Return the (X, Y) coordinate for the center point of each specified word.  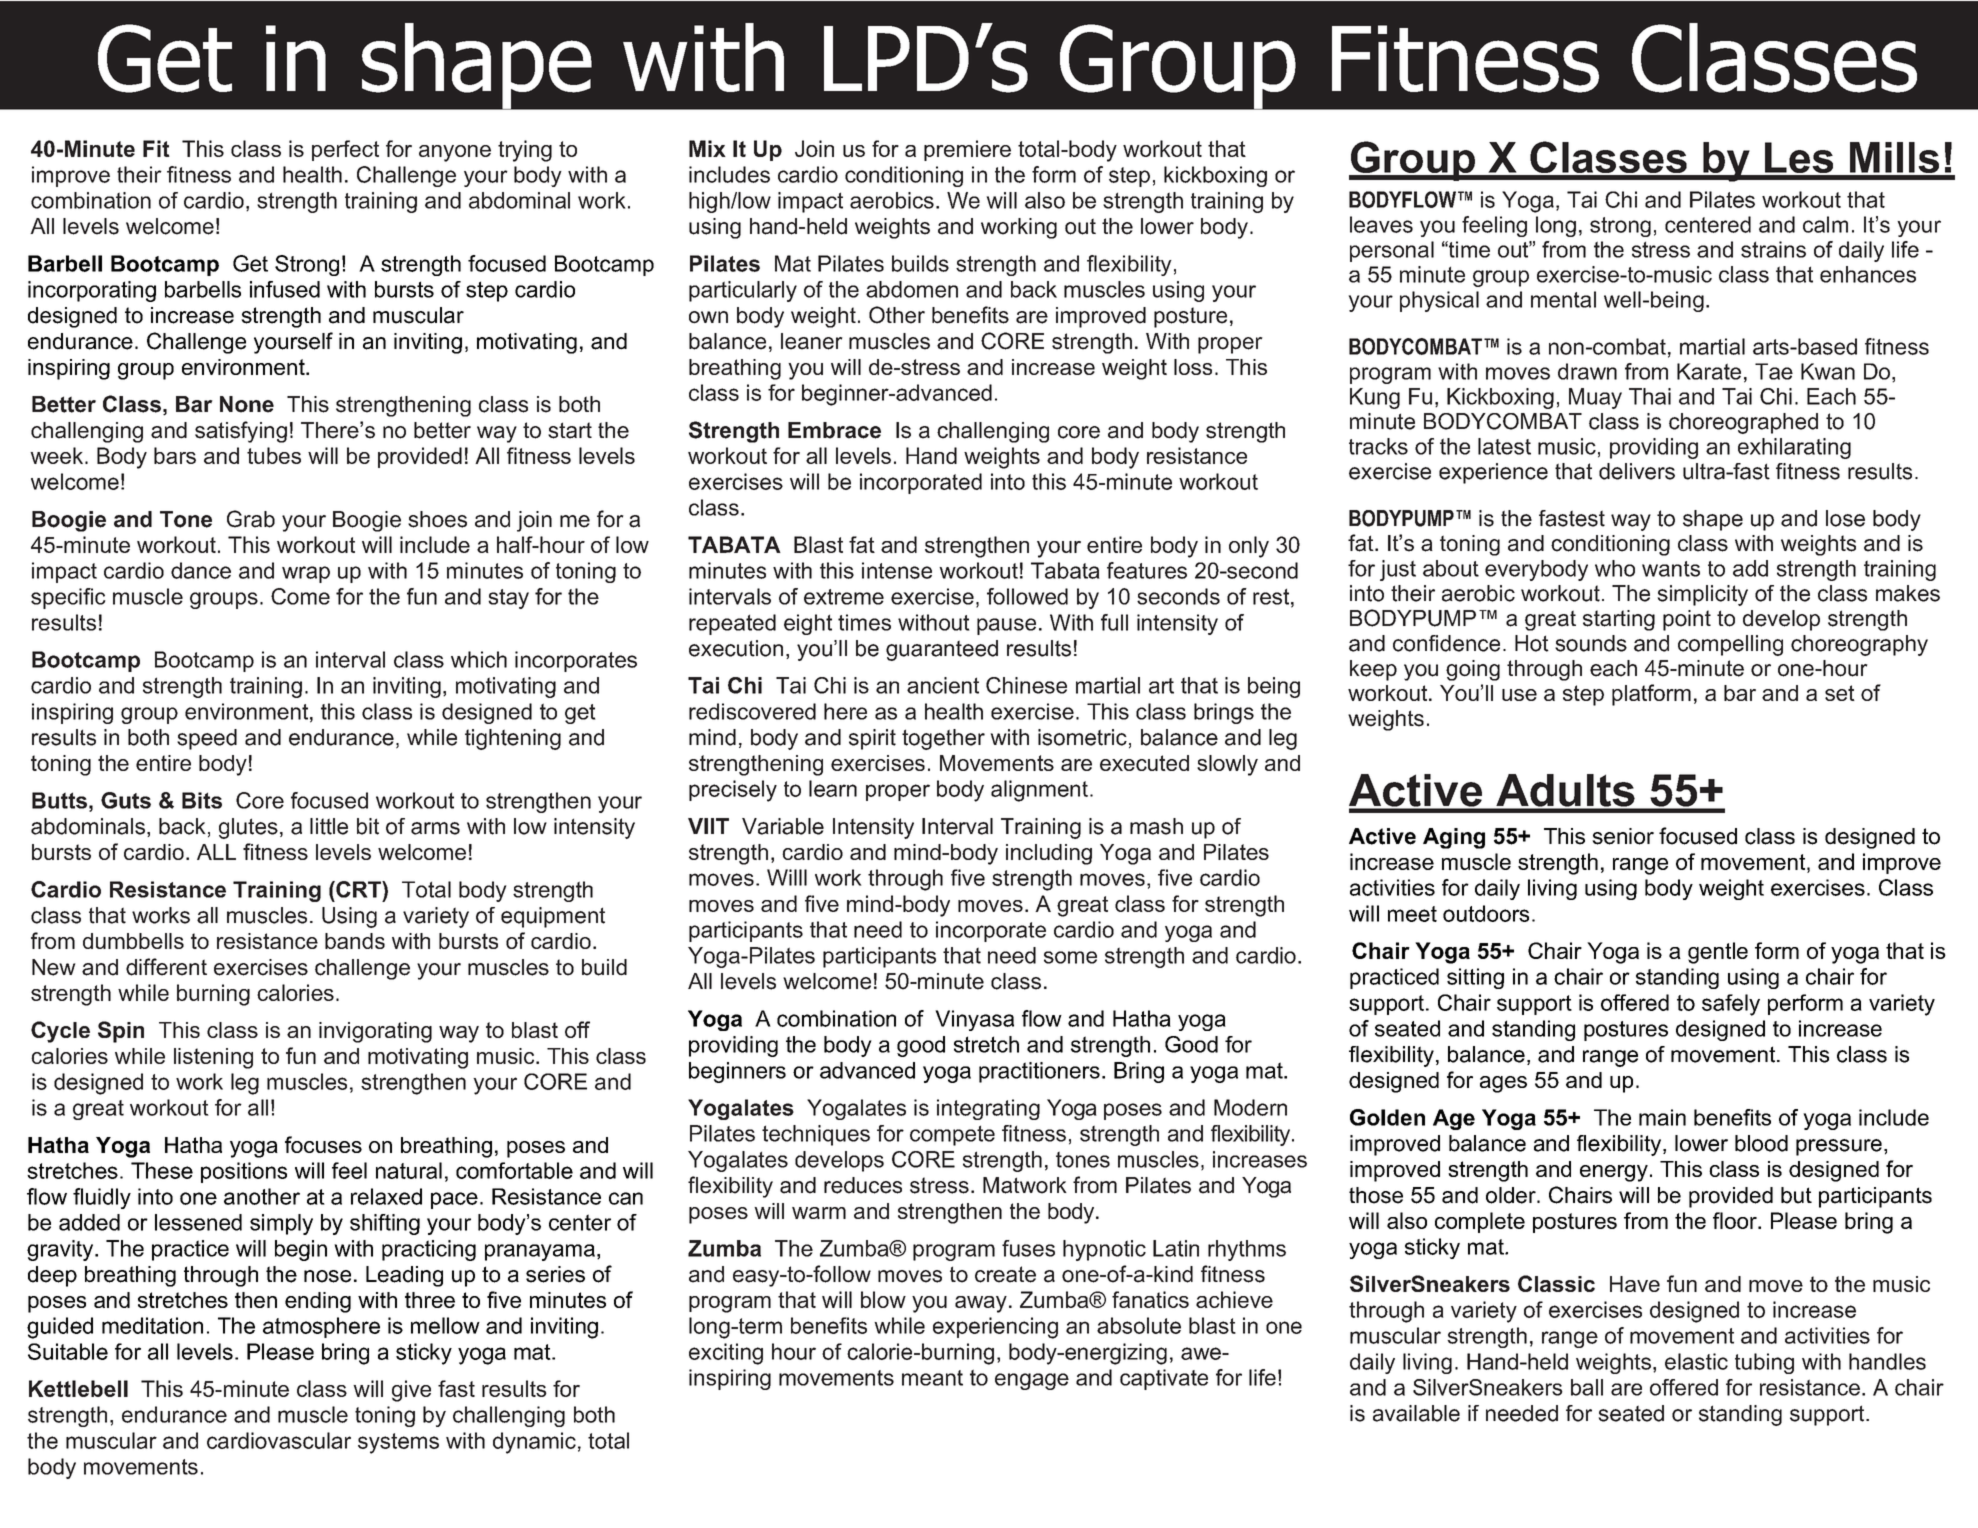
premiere (967, 150)
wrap (306, 574)
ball (1587, 1387)
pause (1006, 626)
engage (1032, 1381)
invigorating (375, 1032)
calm (1825, 224)
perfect (345, 150)
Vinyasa (974, 1020)
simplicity (1702, 595)
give (411, 1391)
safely (1731, 1005)
